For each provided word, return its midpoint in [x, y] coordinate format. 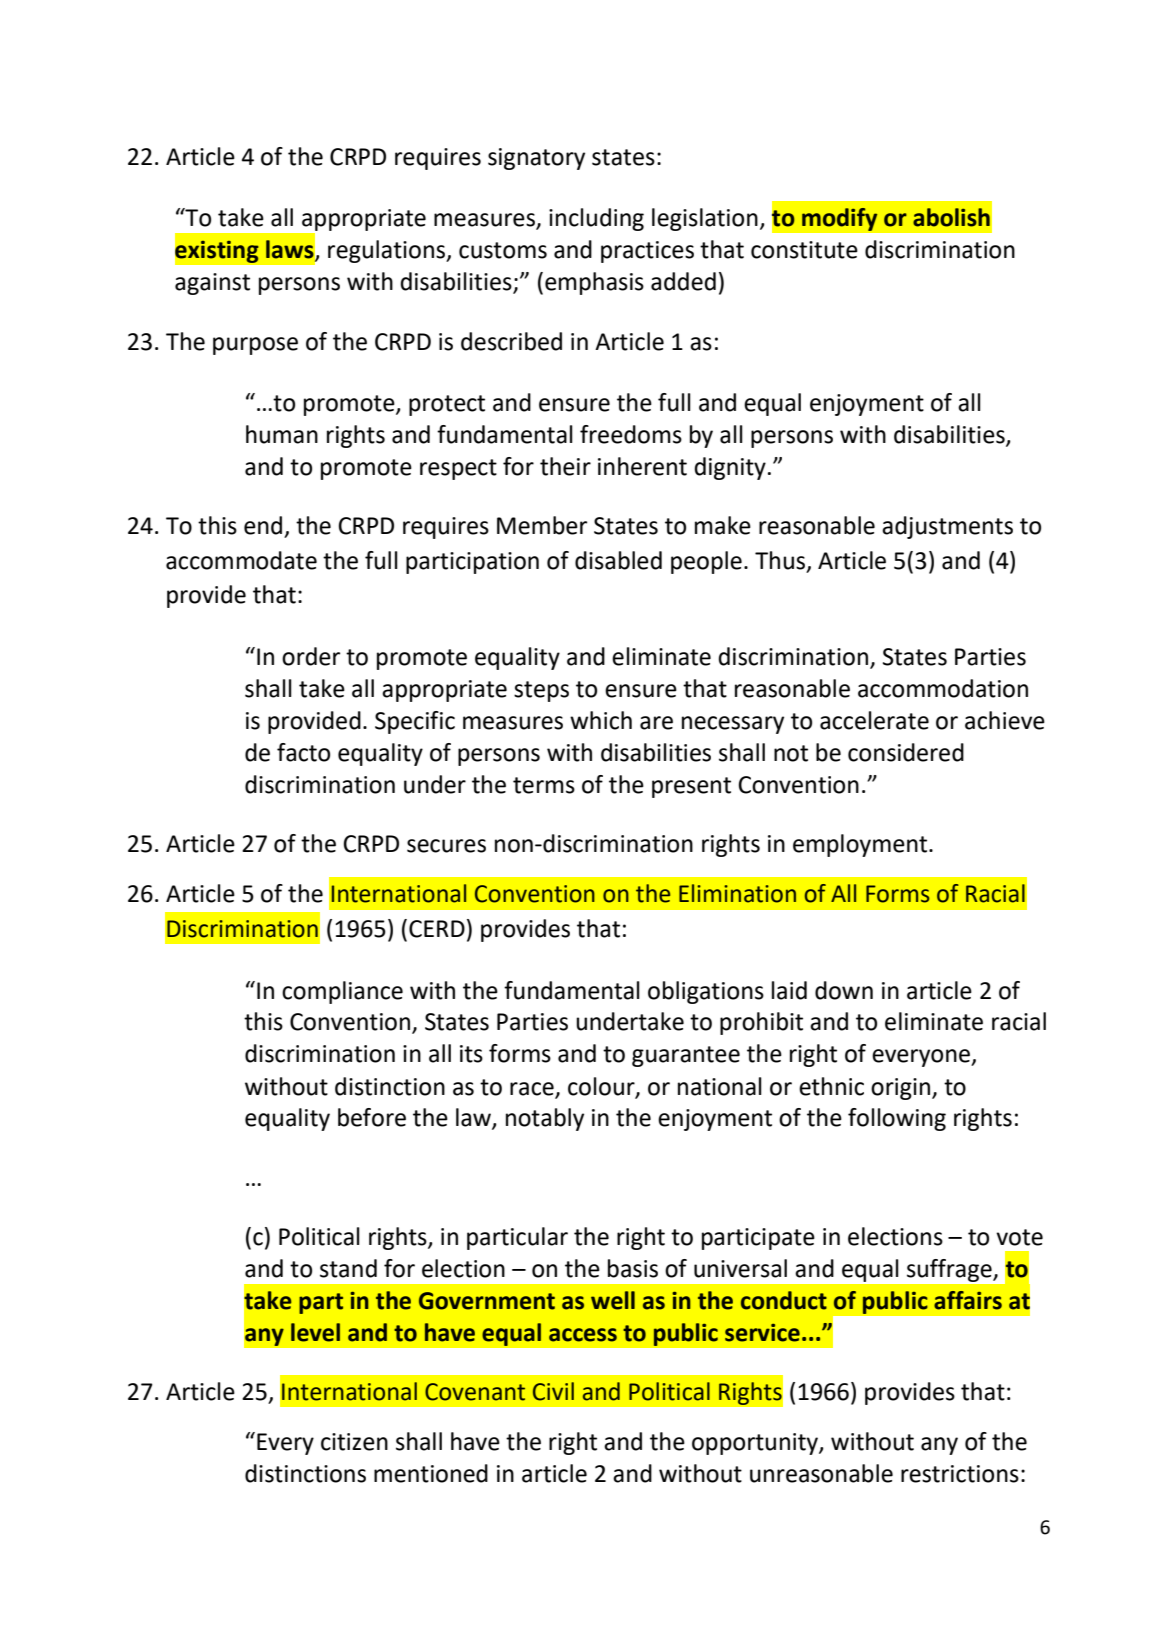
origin [900, 1089]
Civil [553, 1391]
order [311, 656]
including [596, 219]
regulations [388, 251]
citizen [354, 1442]
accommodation [943, 688]
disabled [618, 560]
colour [602, 1087]
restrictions [960, 1474]
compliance [342, 992]
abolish [951, 217]
